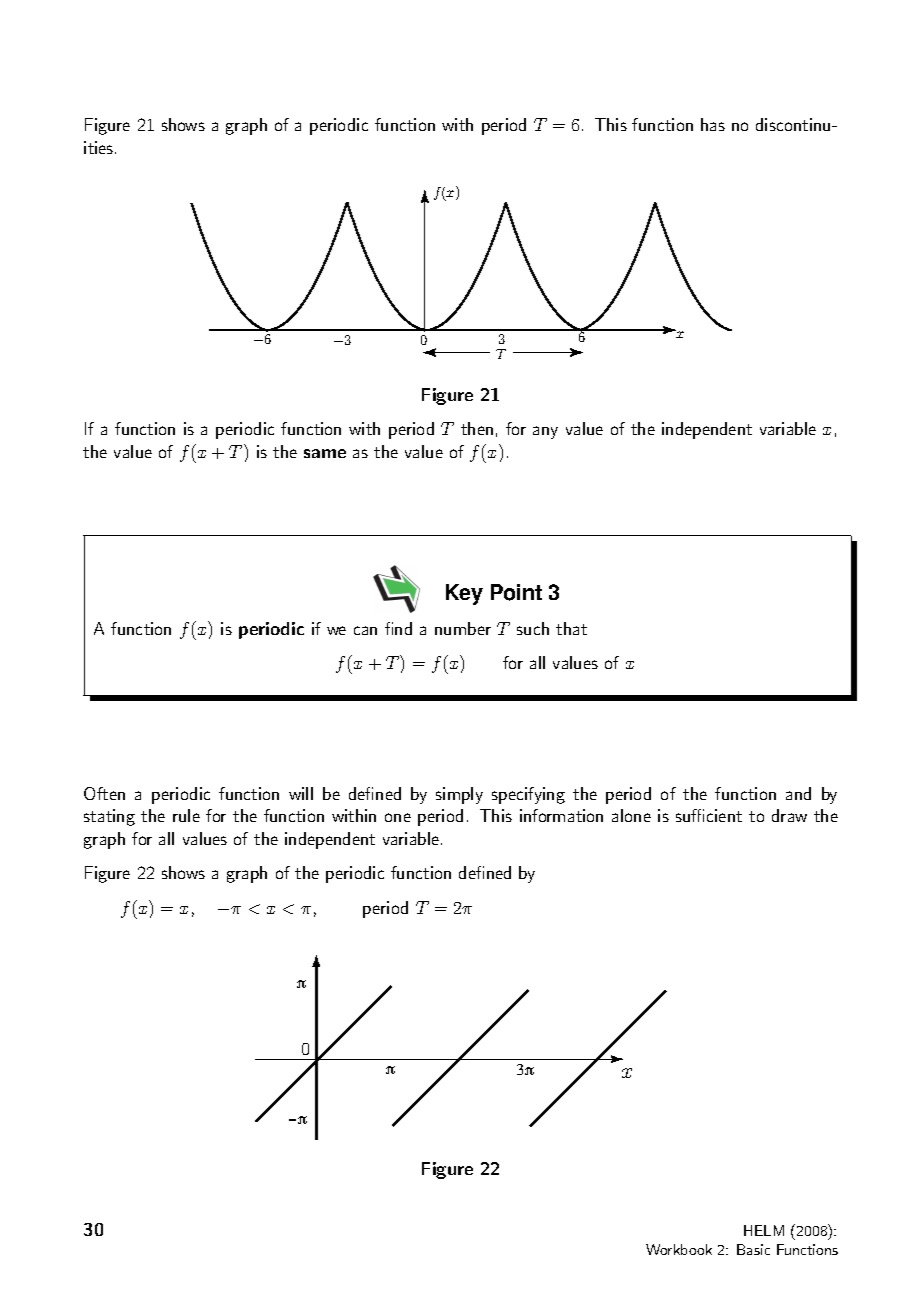 Image resolution: width=924 pixels, height=1308 pixels. Describe the element at coordinates (713, 124) in the screenshot. I see `has` at that location.
